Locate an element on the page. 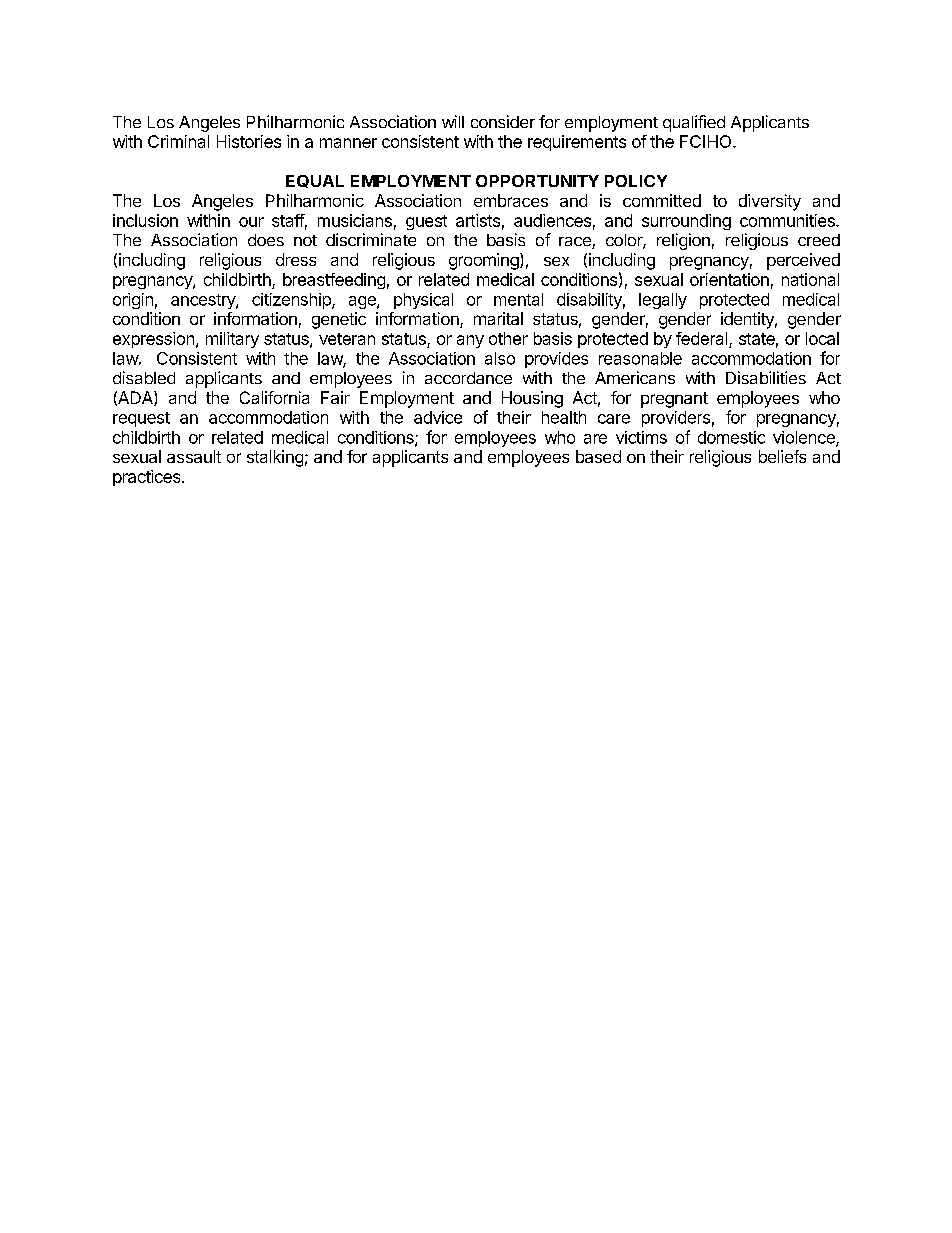  beliefs is located at coordinates (782, 456).
